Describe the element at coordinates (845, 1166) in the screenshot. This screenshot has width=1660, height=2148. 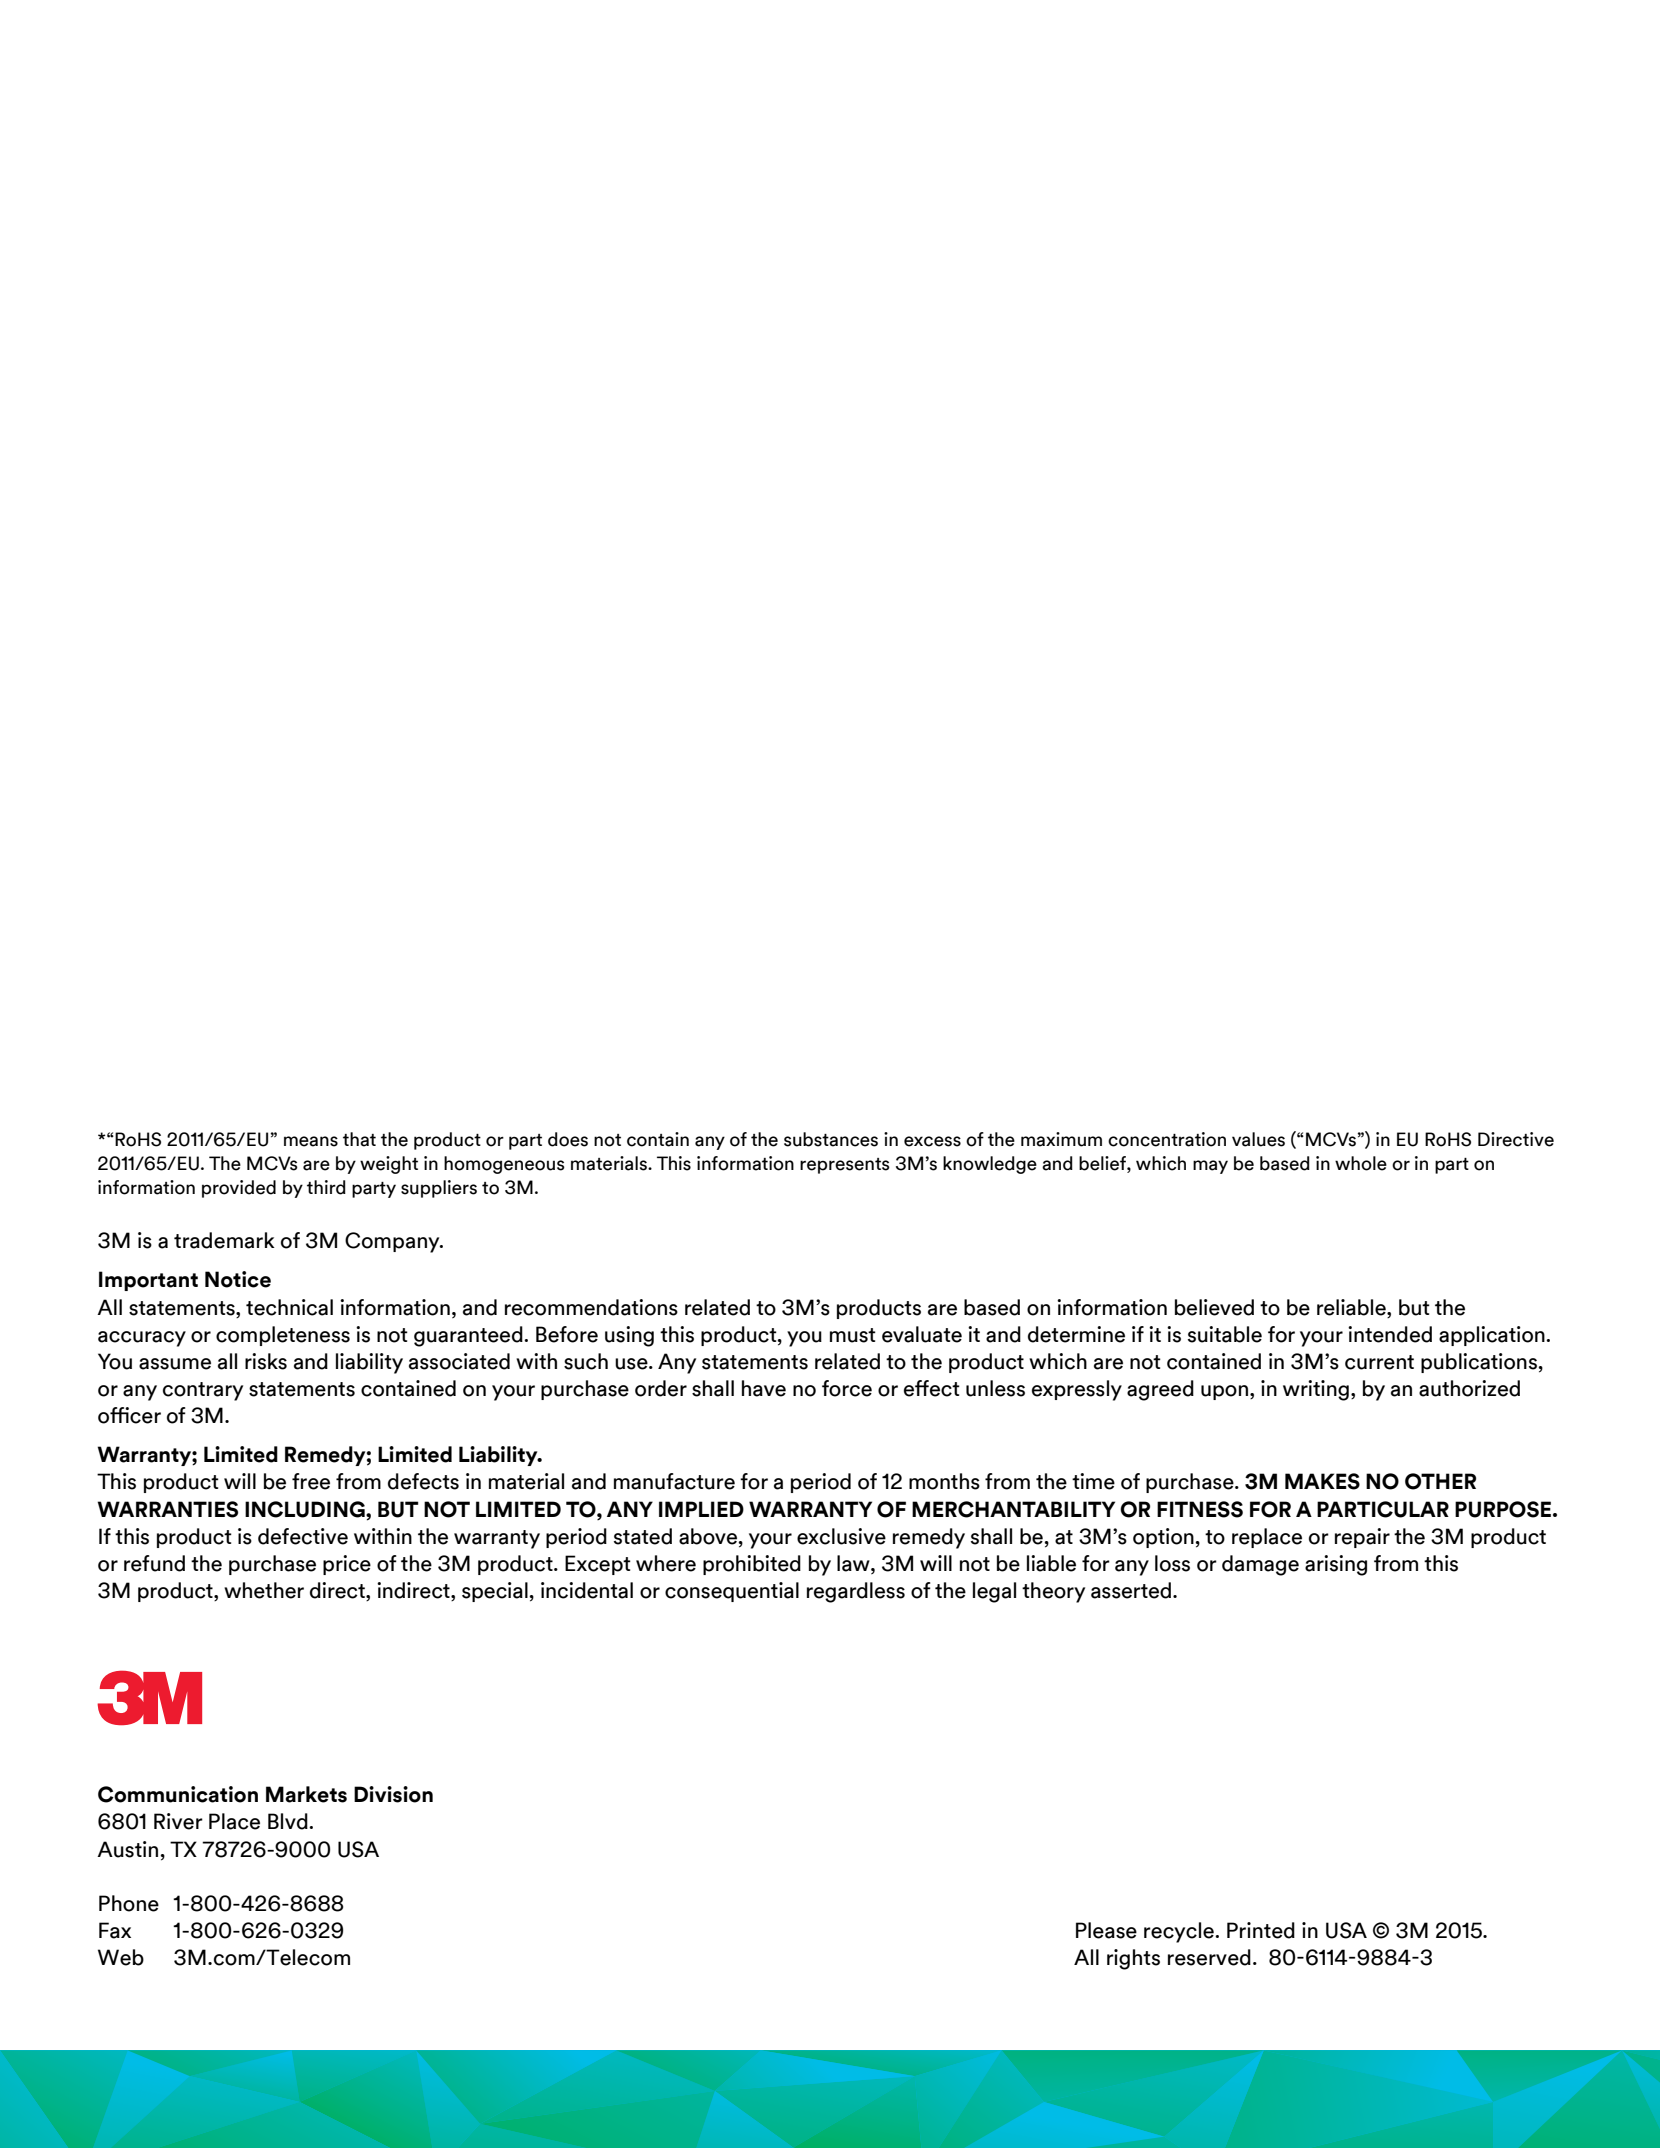
I see `represents` at that location.
